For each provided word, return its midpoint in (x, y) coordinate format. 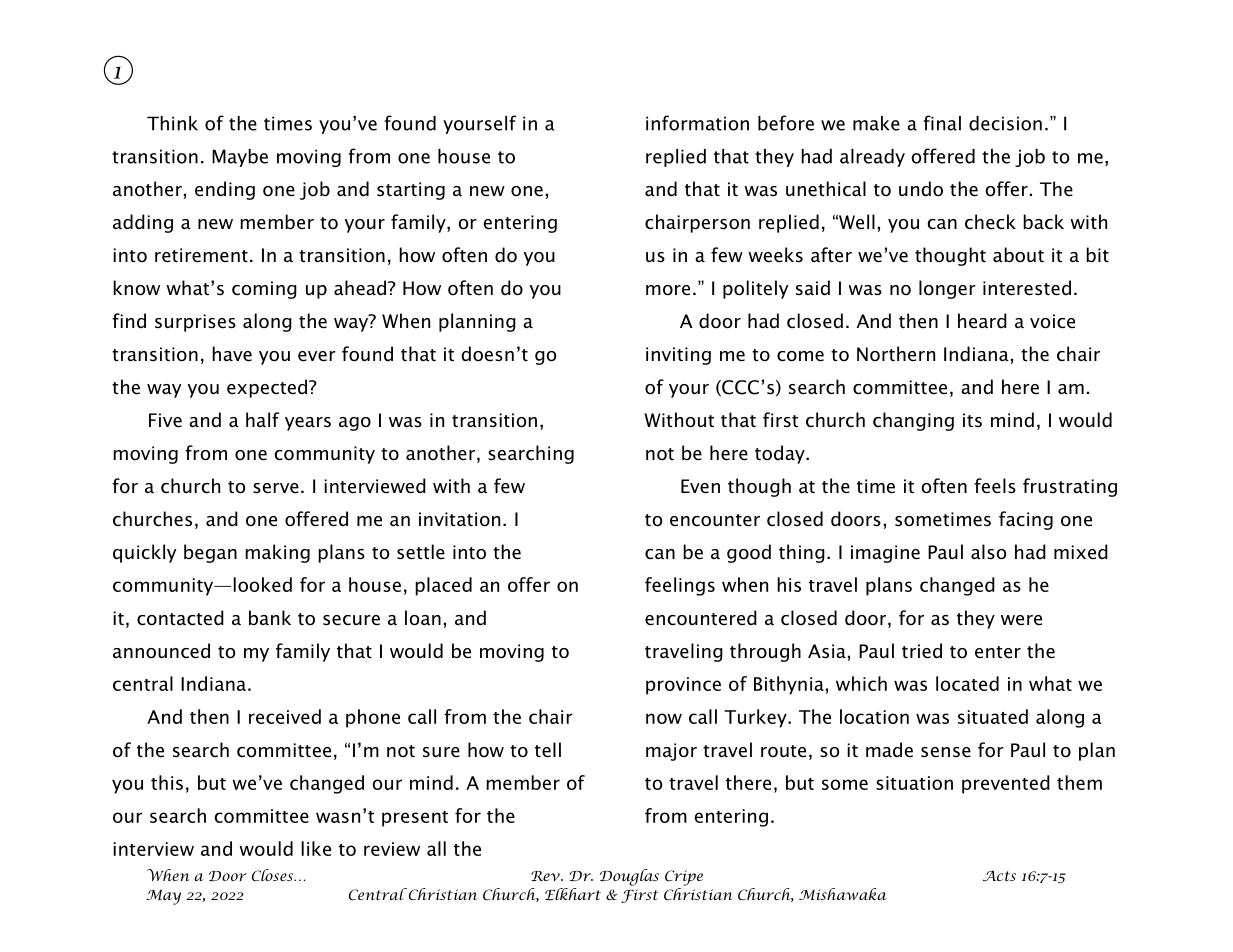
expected (267, 388)
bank (270, 618)
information (697, 123)
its (972, 420)
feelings (680, 586)
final (942, 123)
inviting (678, 356)
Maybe (240, 158)
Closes (274, 875)
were (1021, 620)
